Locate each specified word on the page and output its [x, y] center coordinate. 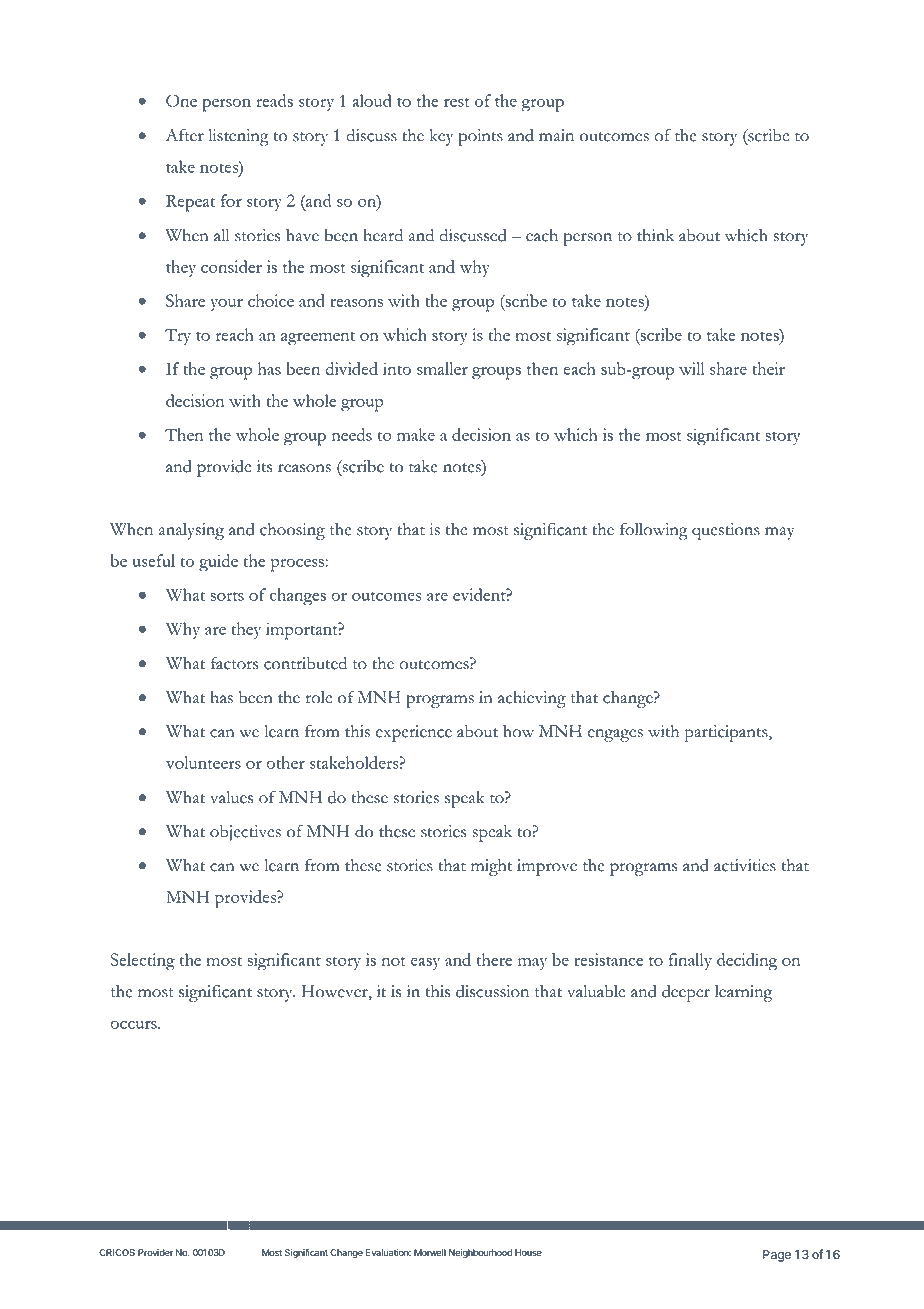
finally [690, 961]
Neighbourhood [480, 1253]
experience [414, 733]
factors [235, 663]
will [691, 368]
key [441, 137]
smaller [442, 368]
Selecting [143, 962]
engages [615, 735]
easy [425, 964]
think [655, 235]
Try [178, 336]
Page [777, 1256]
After [185, 135]
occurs [134, 1025]
